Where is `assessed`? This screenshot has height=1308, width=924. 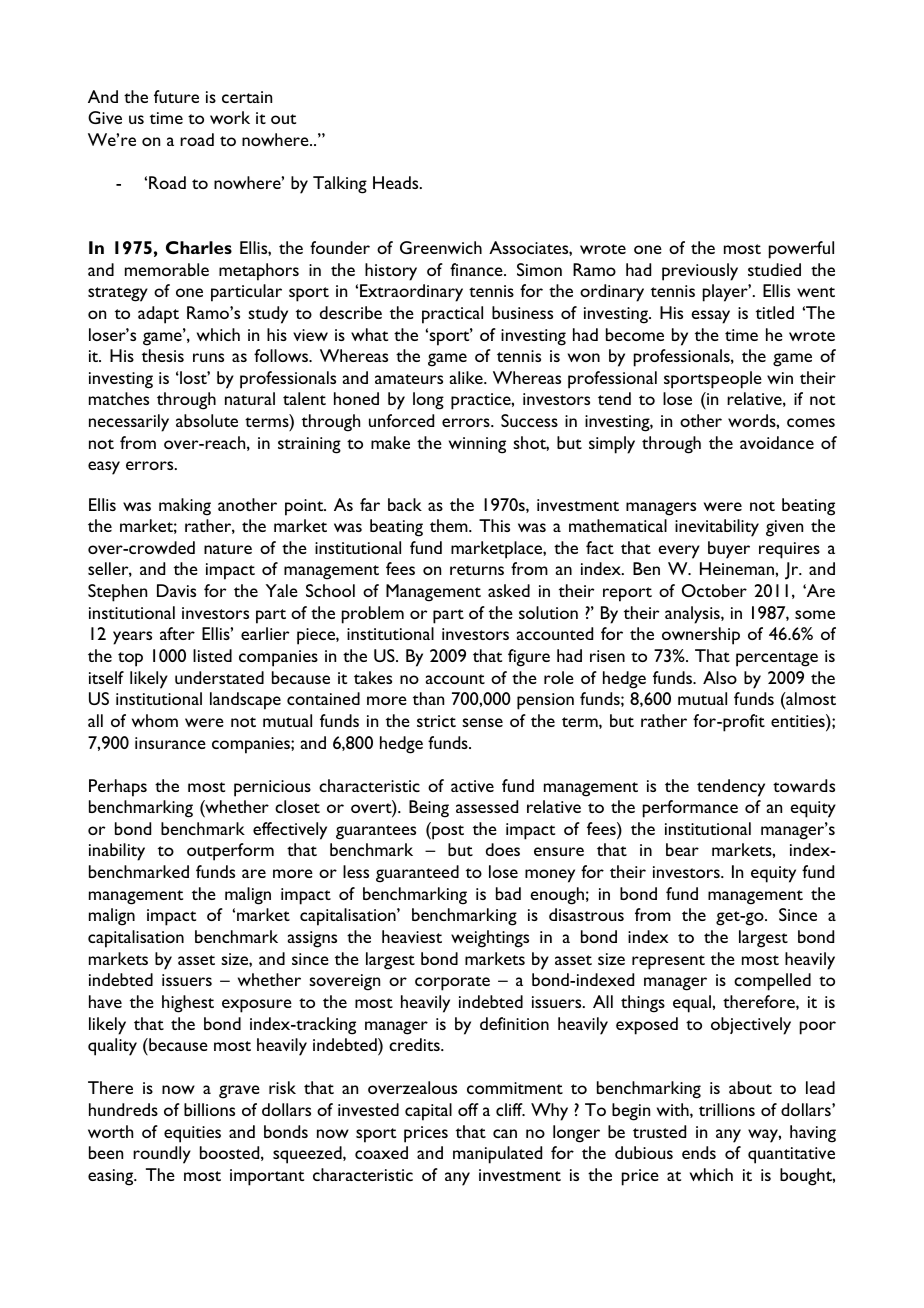
assessed is located at coordinates (487, 806).
